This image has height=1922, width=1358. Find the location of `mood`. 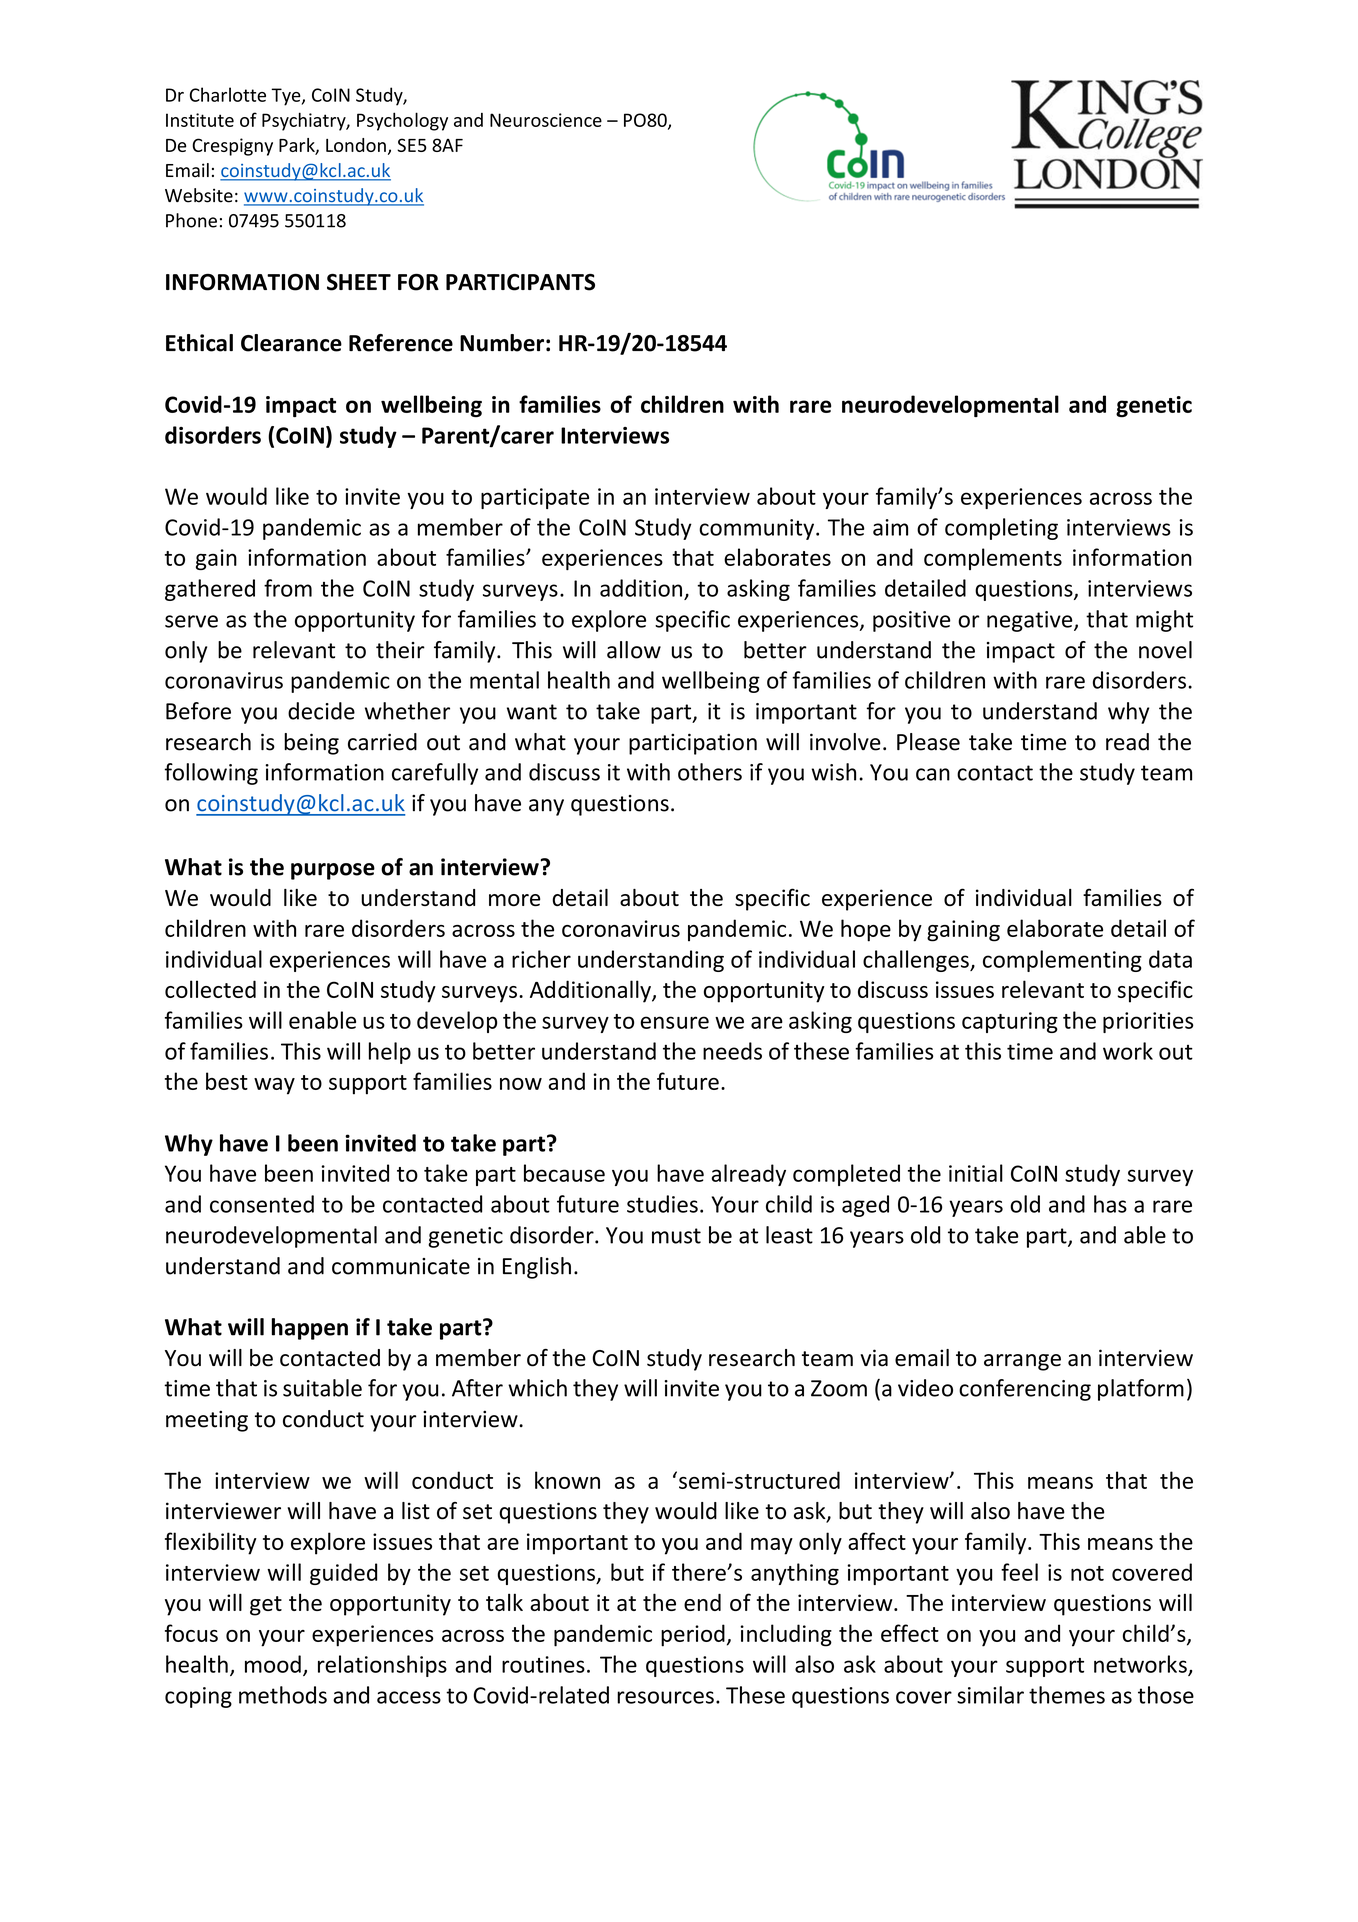

mood is located at coordinates (273, 1664).
